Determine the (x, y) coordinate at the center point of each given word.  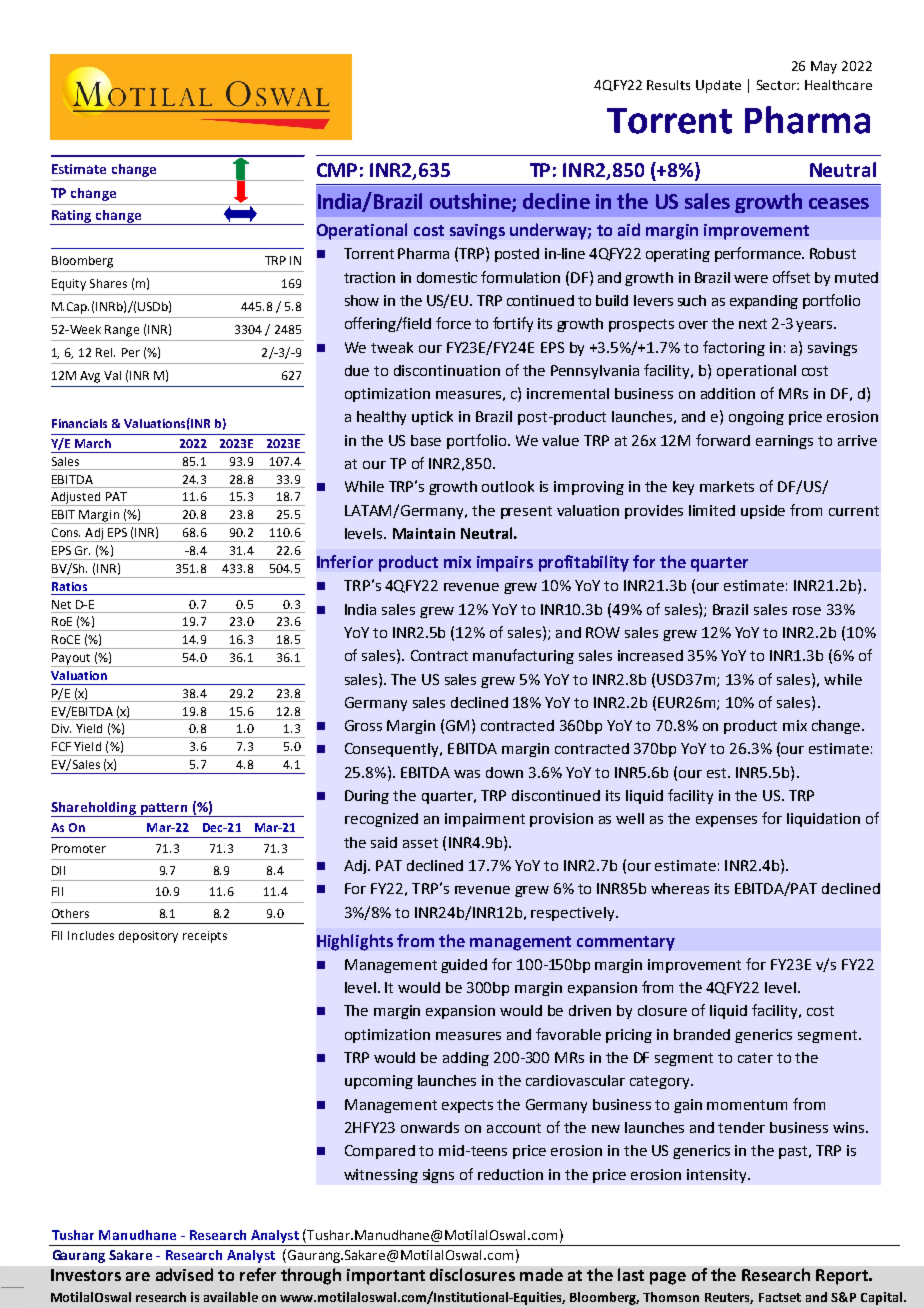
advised (184, 1274)
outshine (471, 202)
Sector (777, 85)
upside (763, 512)
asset (420, 843)
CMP (337, 170)
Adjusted (77, 499)
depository (148, 937)
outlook (508, 486)
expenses (726, 821)
